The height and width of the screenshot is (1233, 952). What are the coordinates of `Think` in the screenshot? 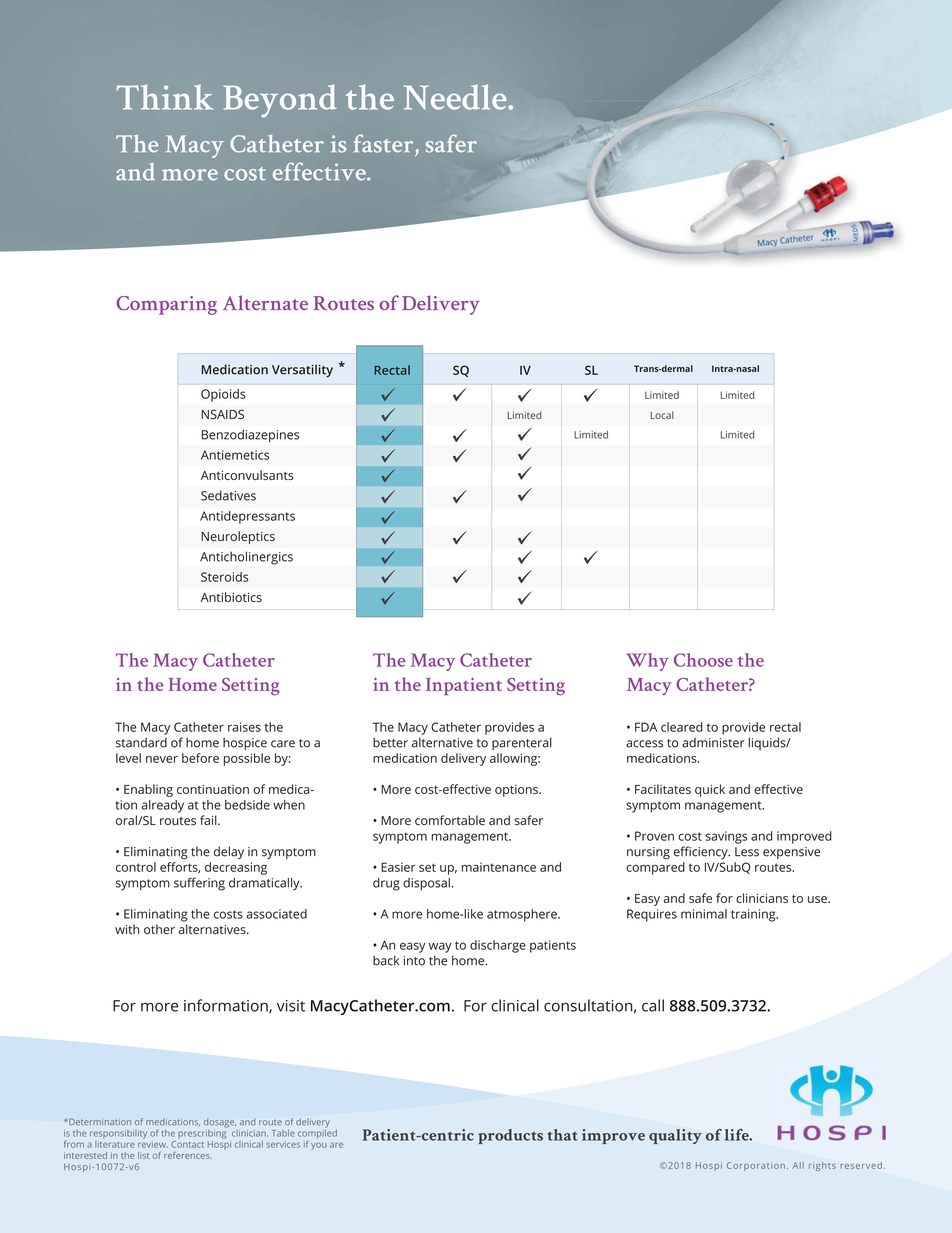 It's located at (165, 97).
